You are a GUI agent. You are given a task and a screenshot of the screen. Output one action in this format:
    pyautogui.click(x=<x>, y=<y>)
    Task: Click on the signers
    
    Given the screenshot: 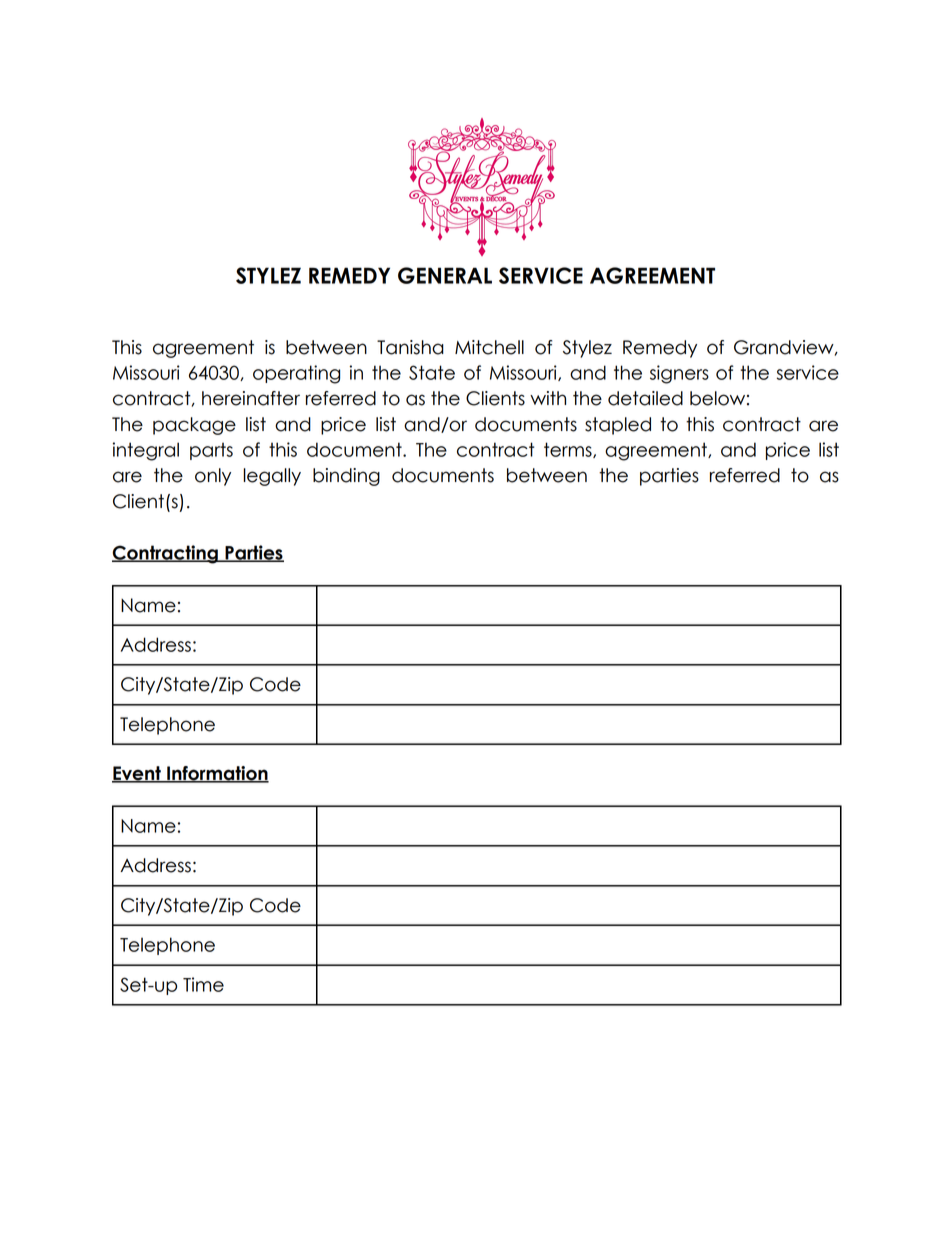 What is the action you would take?
    pyautogui.click(x=679, y=374)
